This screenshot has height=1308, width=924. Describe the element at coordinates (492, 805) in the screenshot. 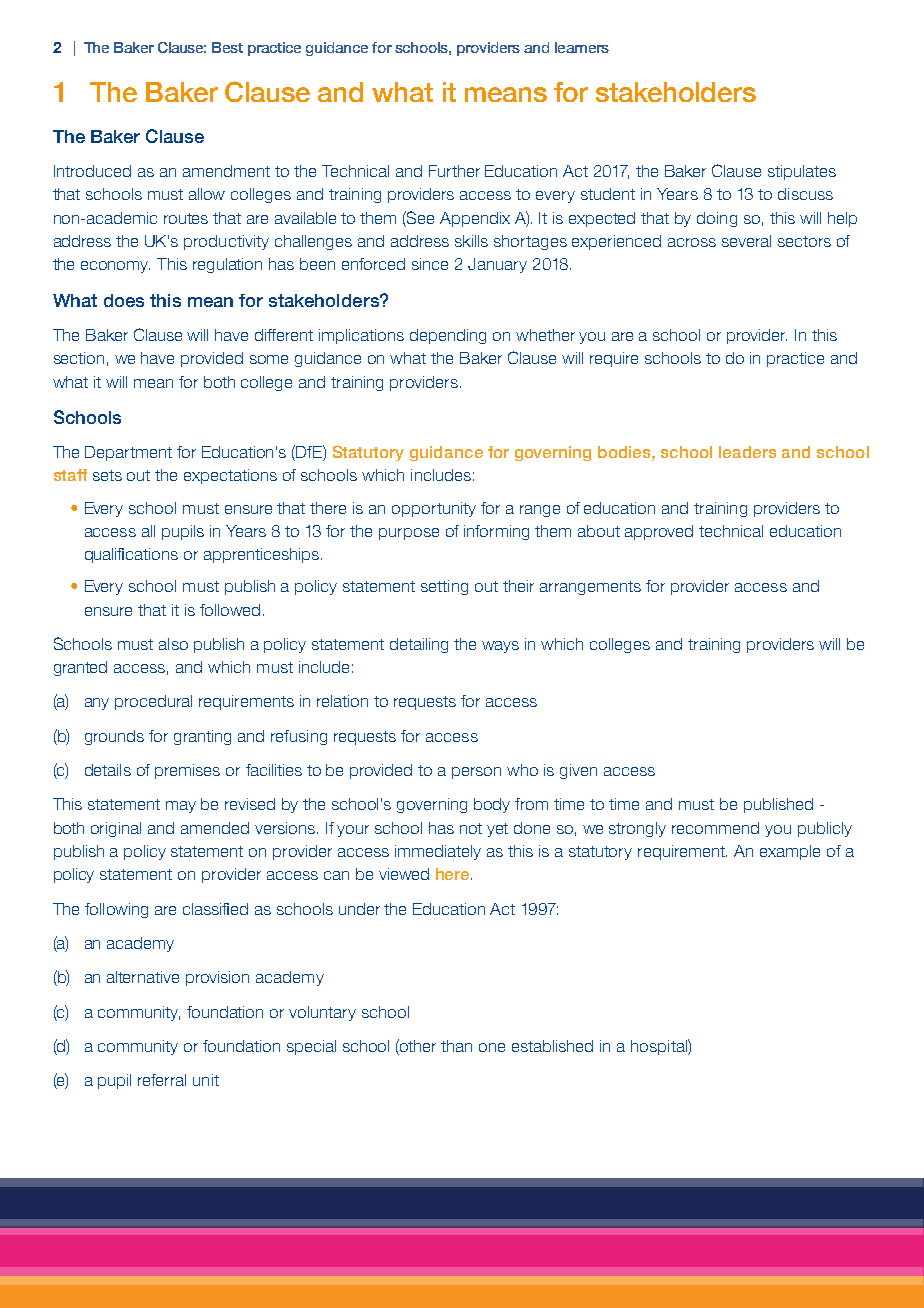

I see `body` at that location.
